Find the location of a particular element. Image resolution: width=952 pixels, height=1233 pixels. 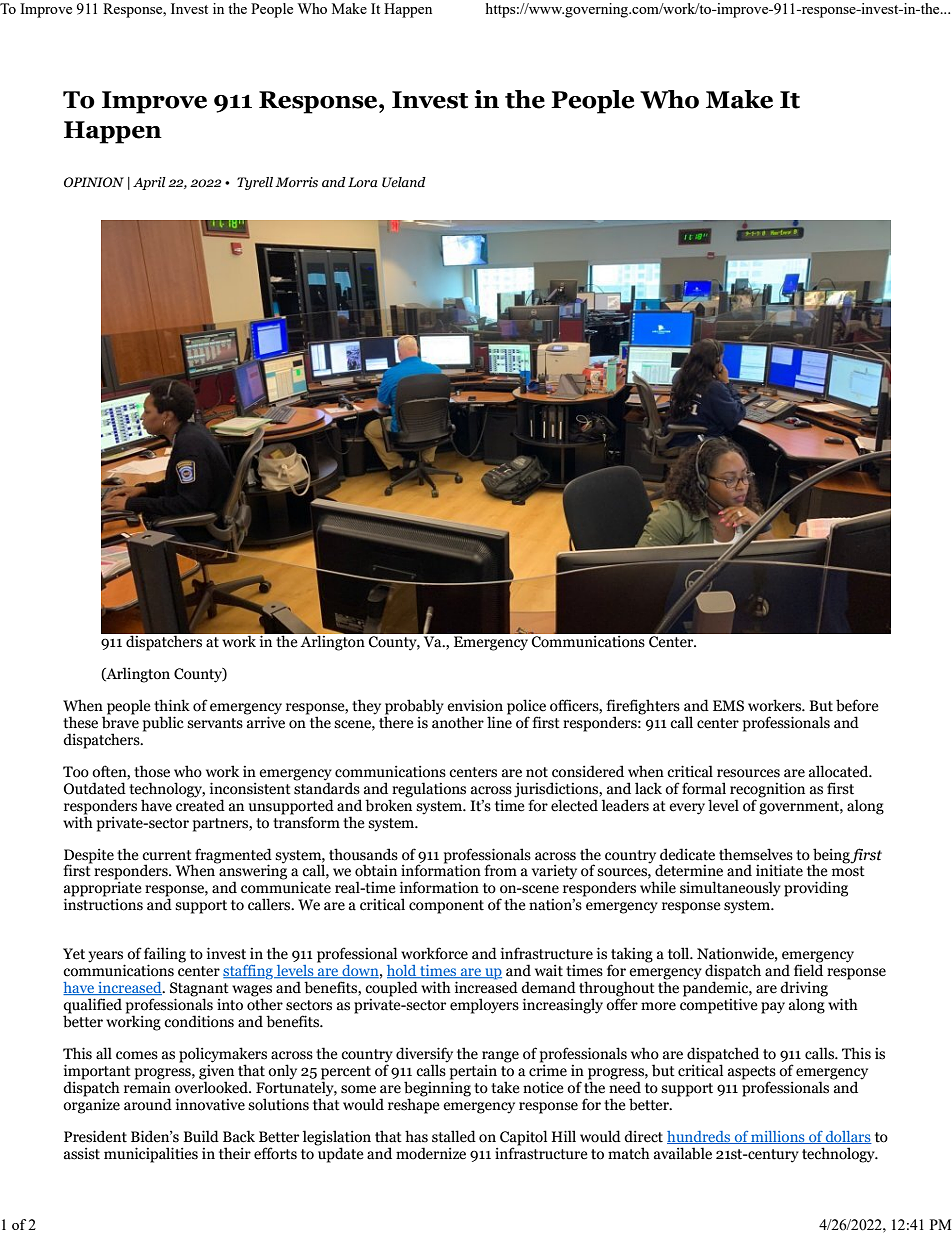

before is located at coordinates (857, 705).
